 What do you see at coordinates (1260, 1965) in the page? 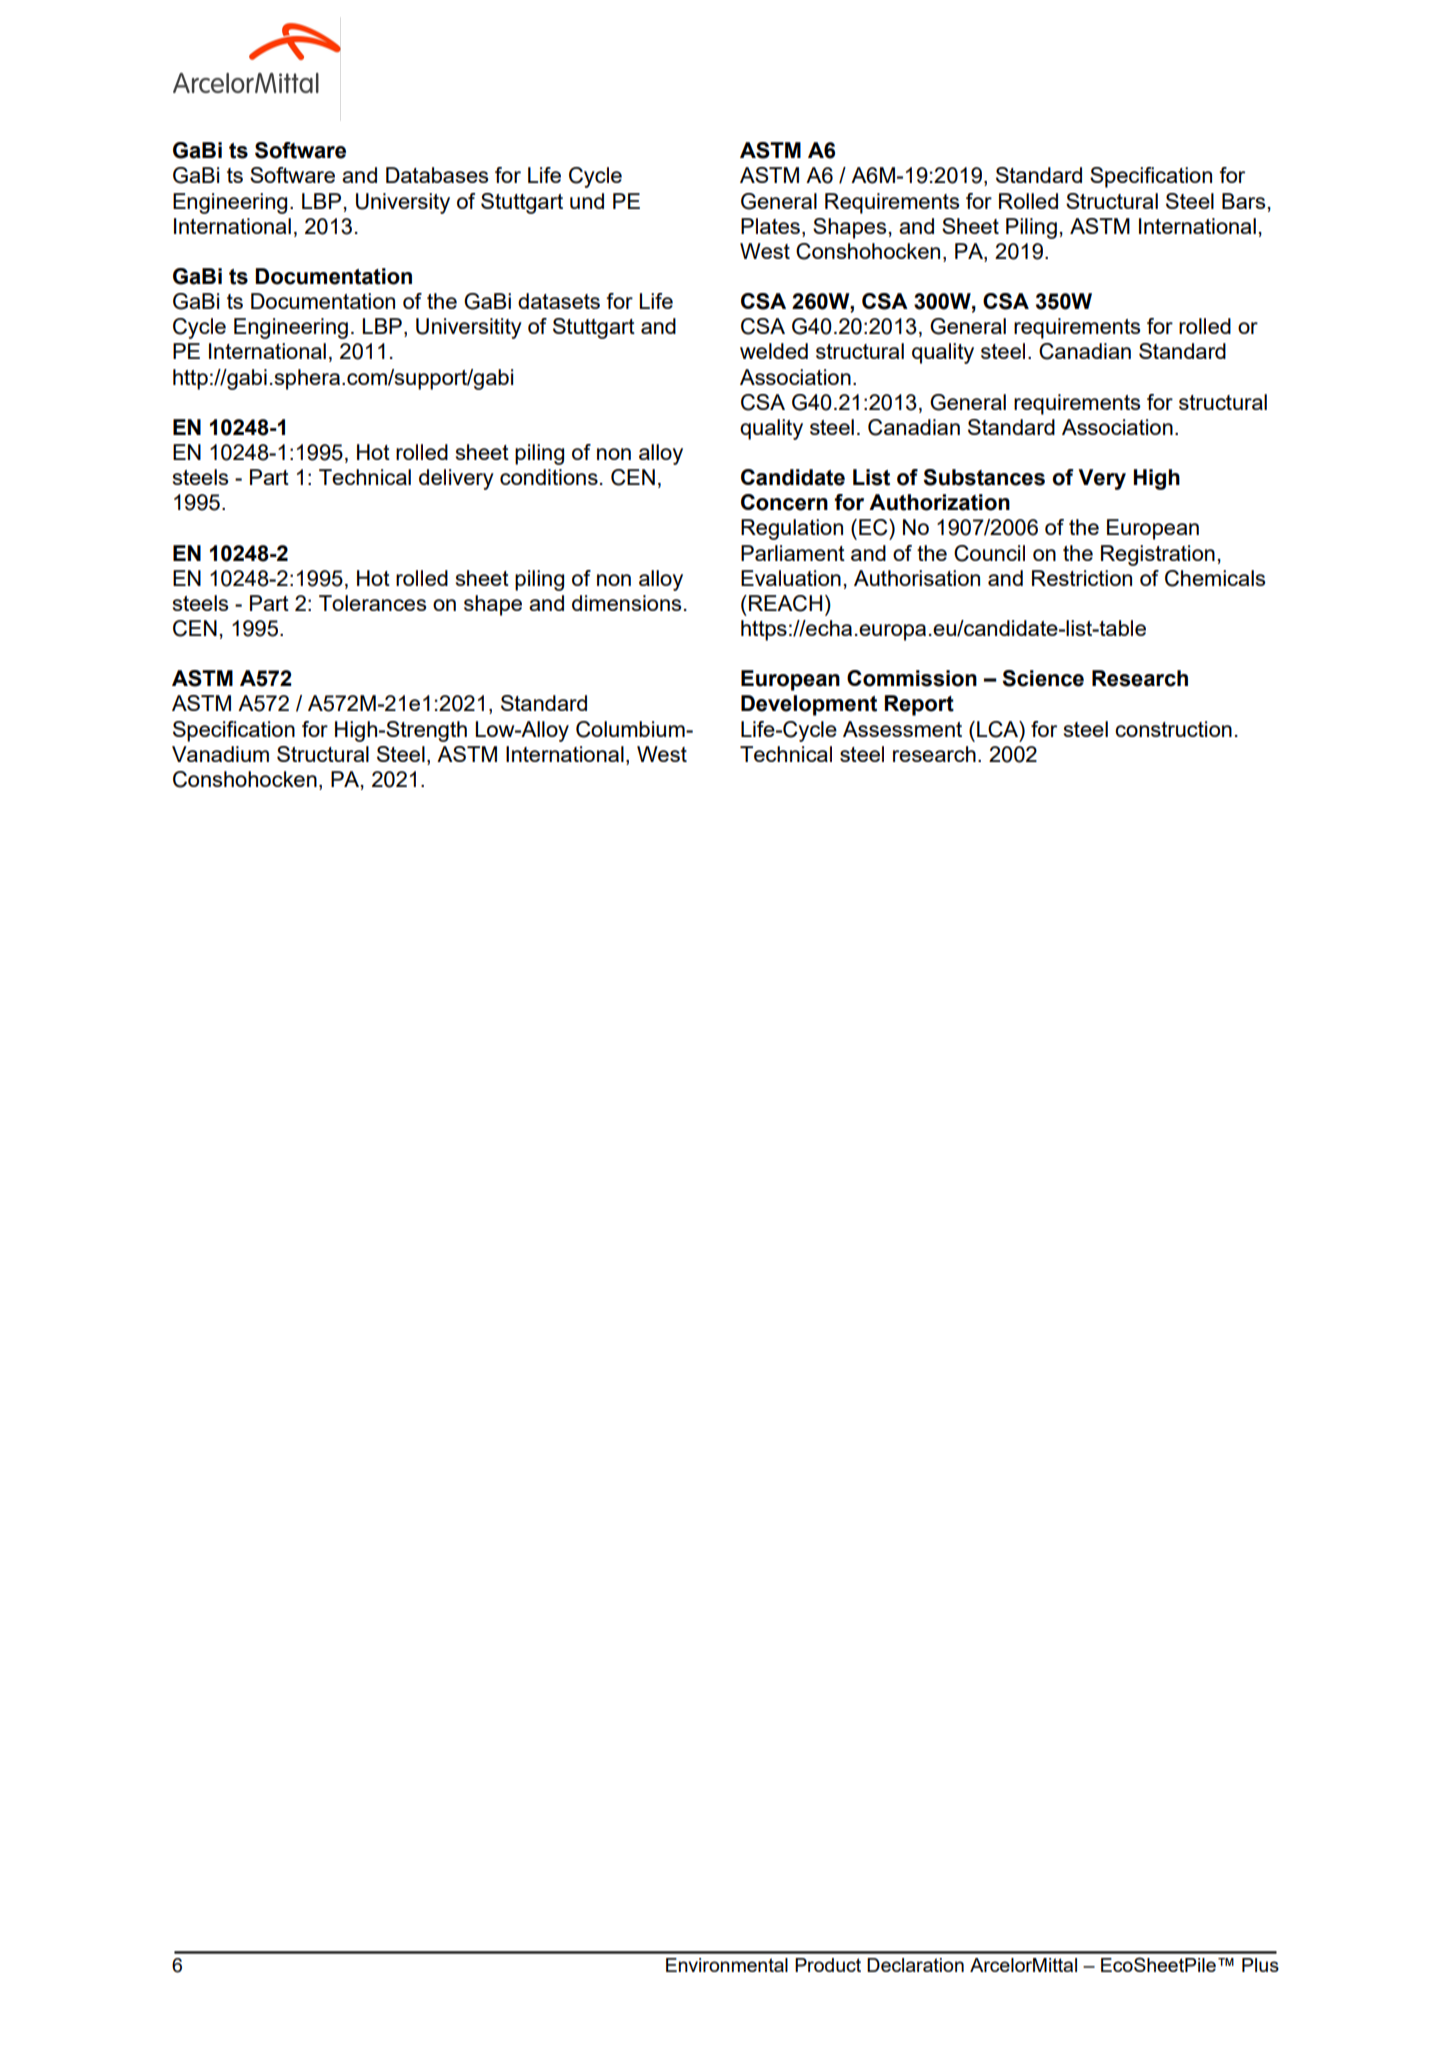
I see `Plus` at bounding box center [1260, 1965].
